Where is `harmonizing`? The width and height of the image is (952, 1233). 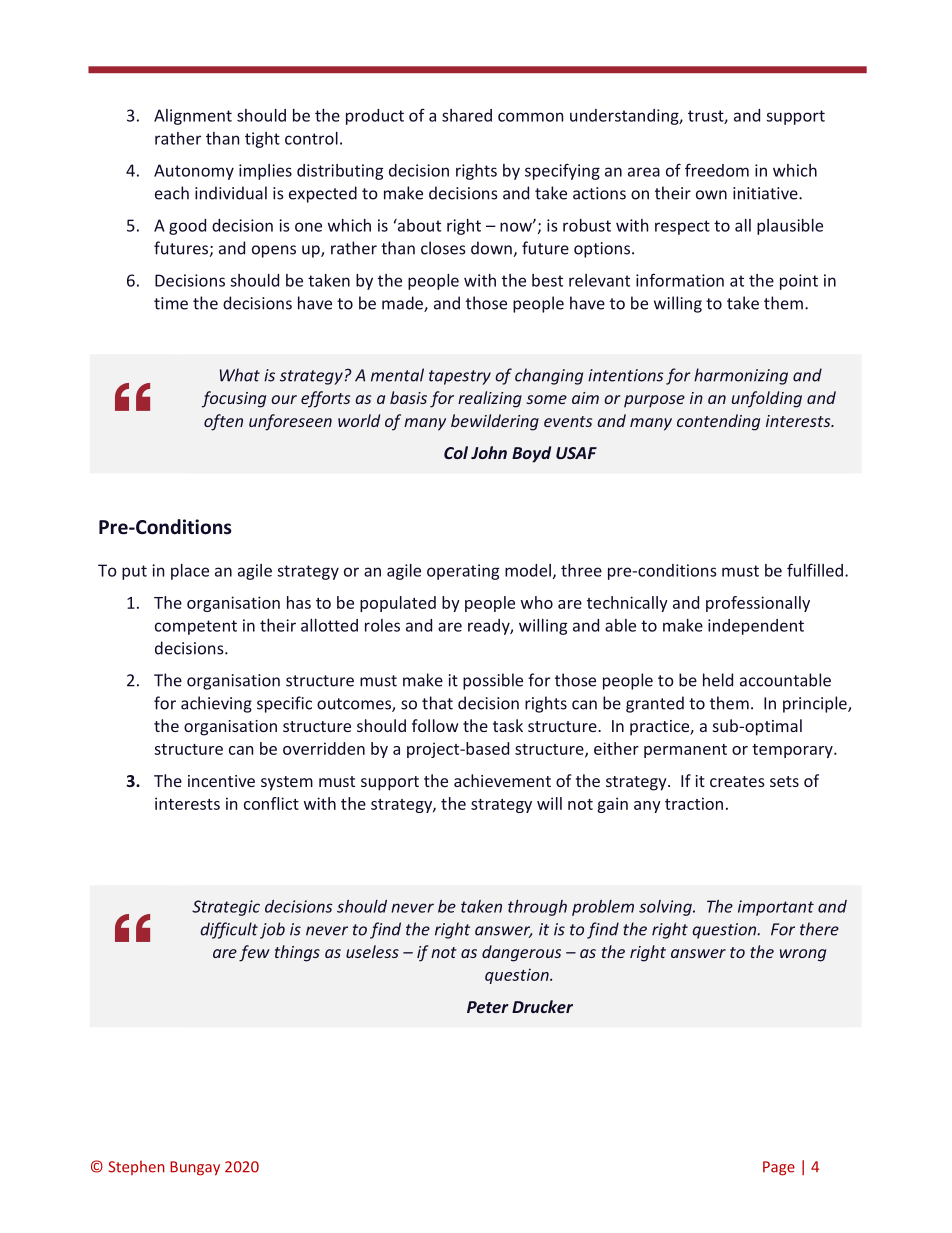 harmonizing is located at coordinates (741, 376).
